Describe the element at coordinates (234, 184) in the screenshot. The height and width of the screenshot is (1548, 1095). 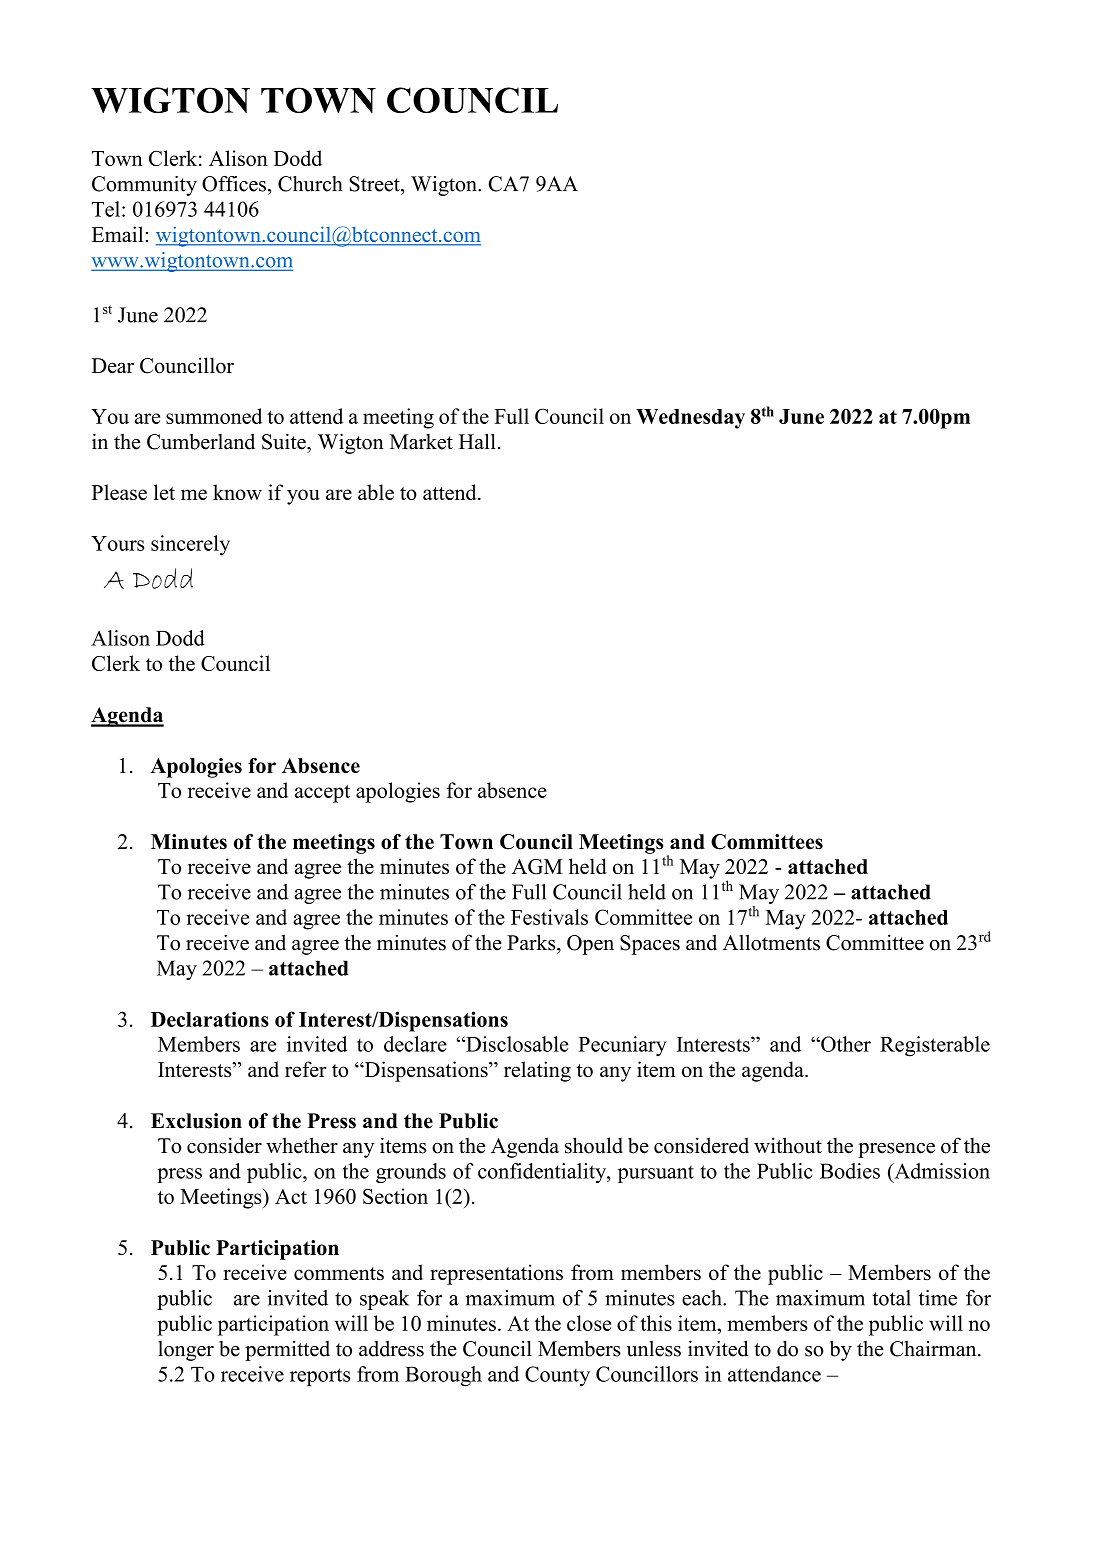
I see `Offices` at that location.
